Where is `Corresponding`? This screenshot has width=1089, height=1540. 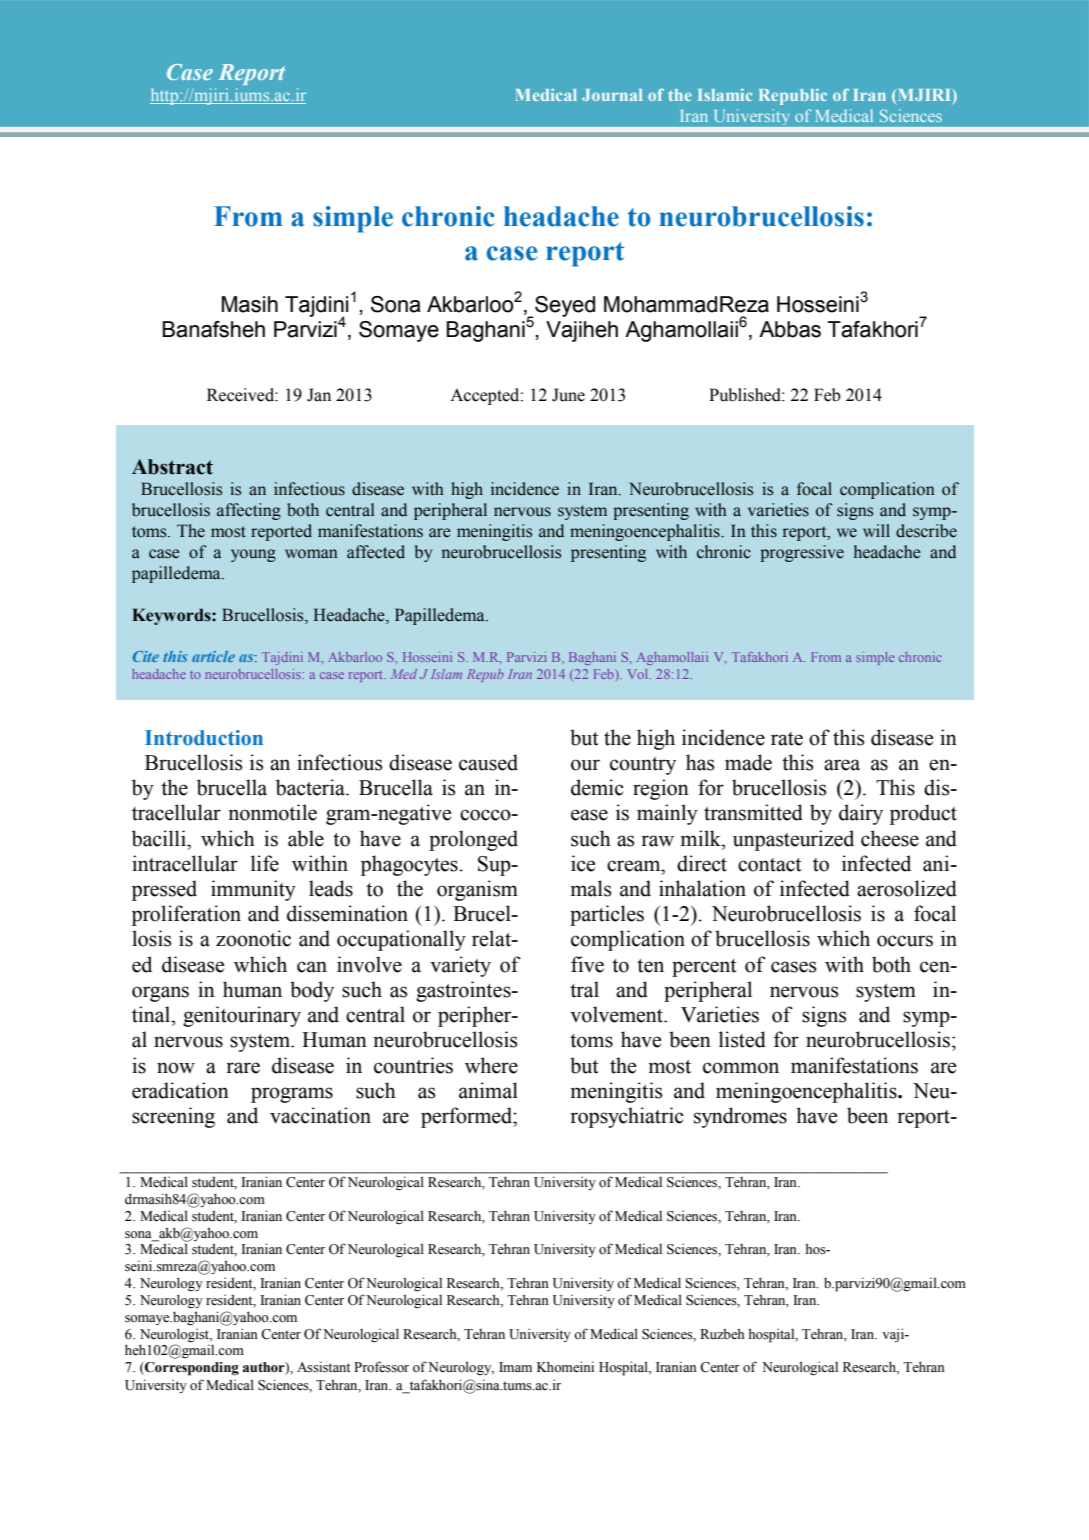
Corresponding is located at coordinates (191, 1369).
